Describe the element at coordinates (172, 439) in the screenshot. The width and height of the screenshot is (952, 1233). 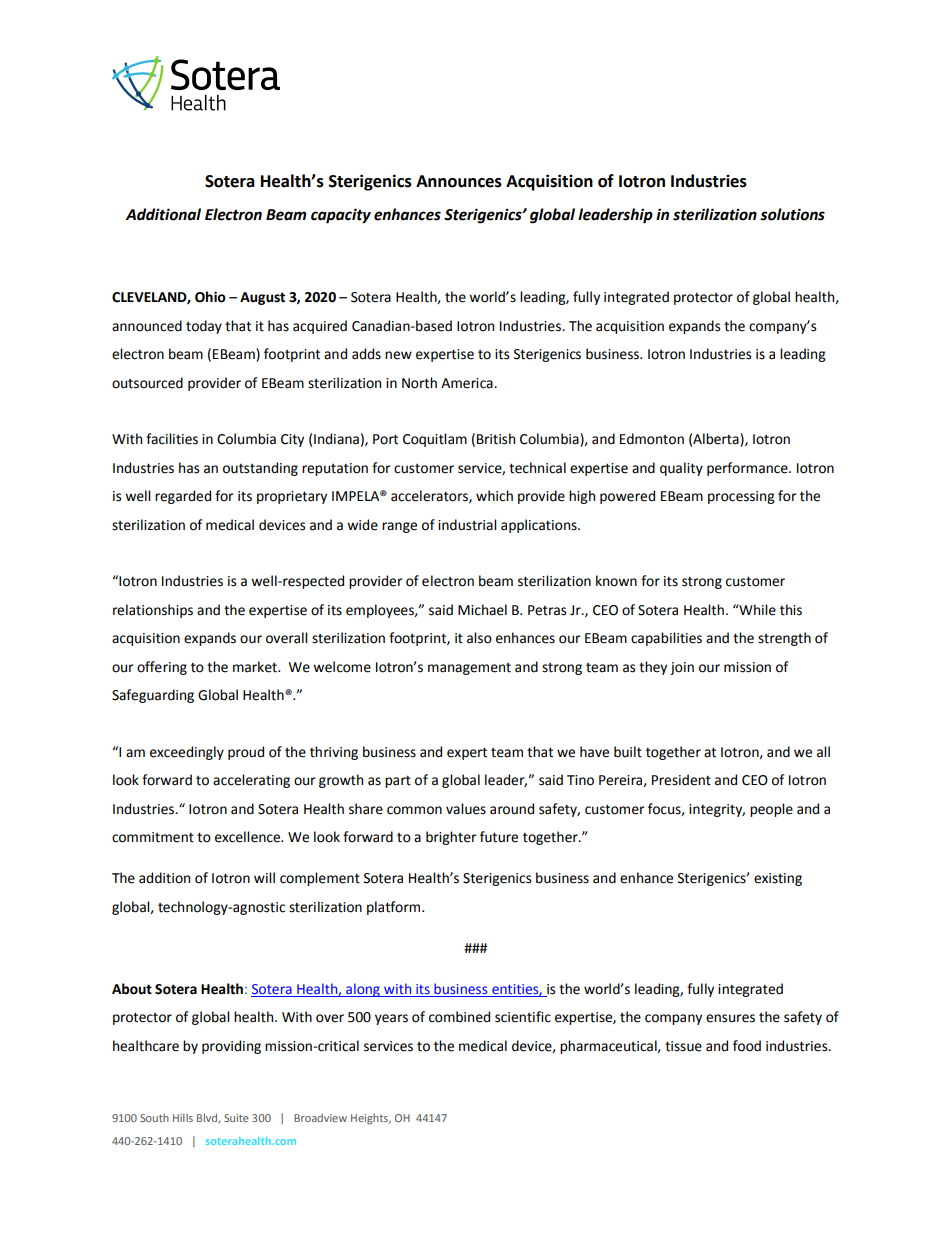
I see `facilities` at that location.
